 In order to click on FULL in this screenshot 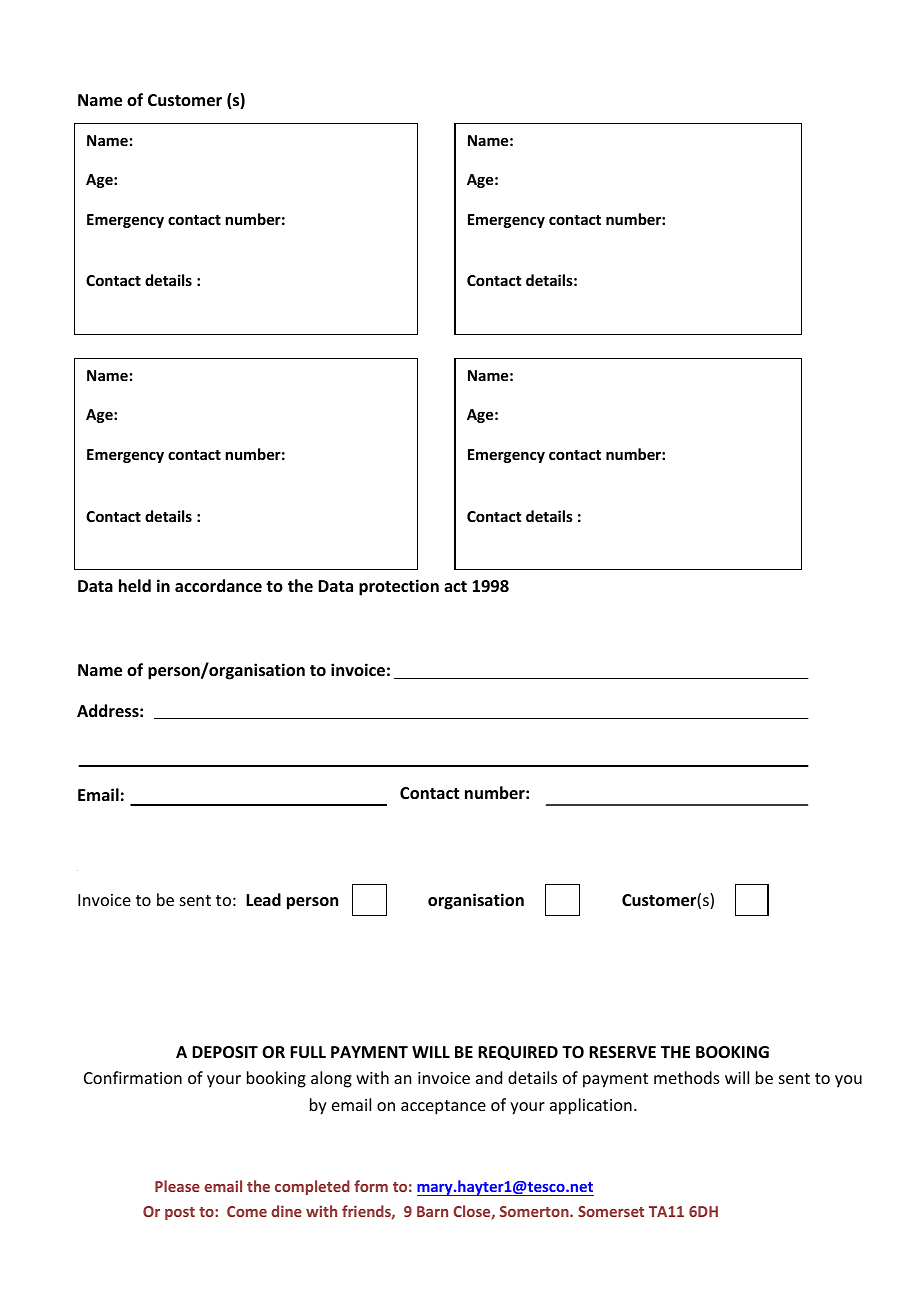, I will do `click(308, 1052)`.
